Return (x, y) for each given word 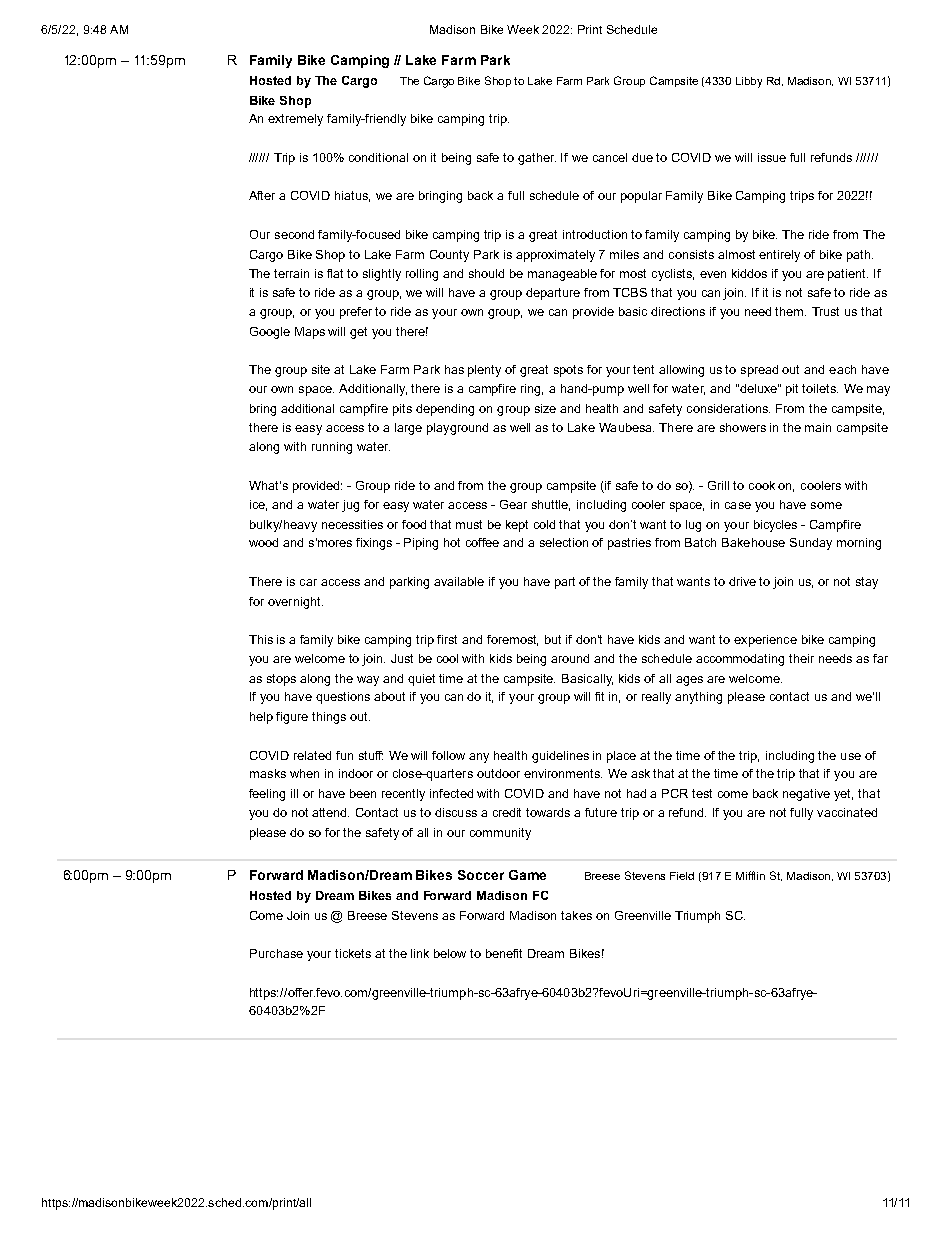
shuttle (551, 505)
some (826, 505)
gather (537, 159)
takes (576, 915)
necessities (352, 524)
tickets (353, 953)
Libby (749, 82)
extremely (295, 120)
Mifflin (750, 875)
